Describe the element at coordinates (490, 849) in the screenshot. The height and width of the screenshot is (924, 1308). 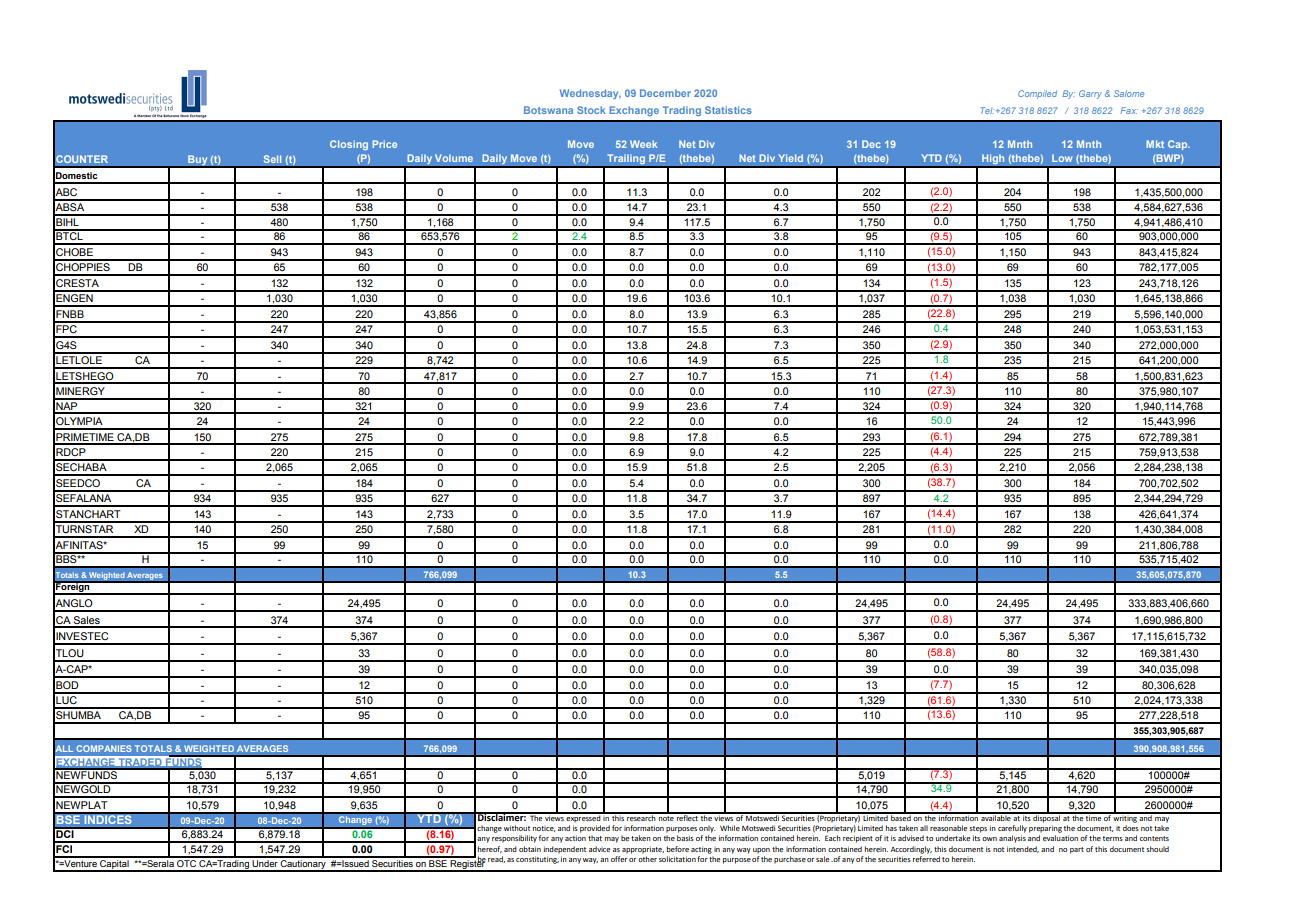
I see `hereof` at that location.
